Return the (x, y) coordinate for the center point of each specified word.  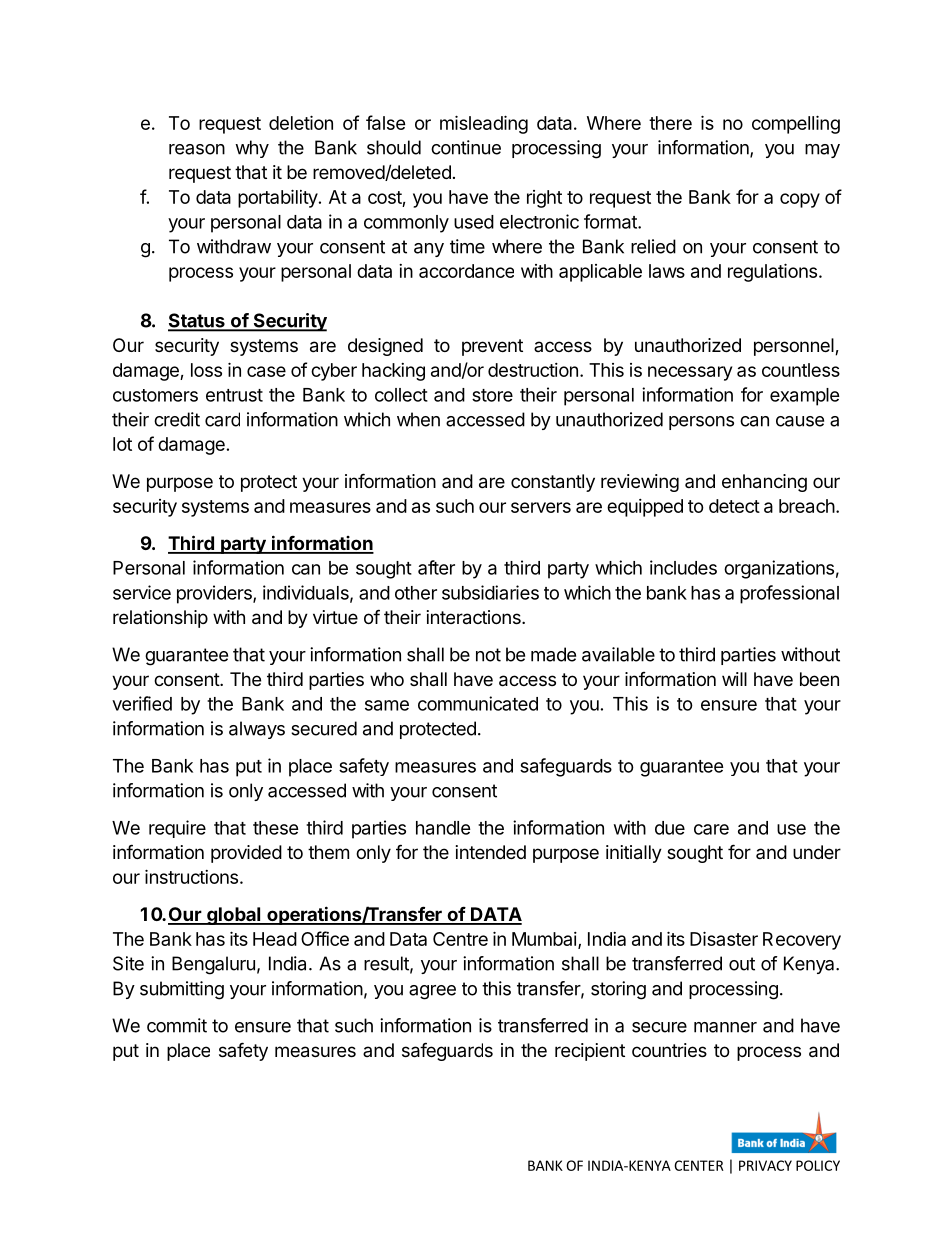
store (492, 395)
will (734, 679)
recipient (590, 1052)
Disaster (724, 938)
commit (177, 1025)
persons (701, 423)
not (488, 655)
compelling (796, 124)
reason (197, 149)
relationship (160, 619)
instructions (191, 876)
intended (491, 852)
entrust (234, 395)
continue (466, 147)
